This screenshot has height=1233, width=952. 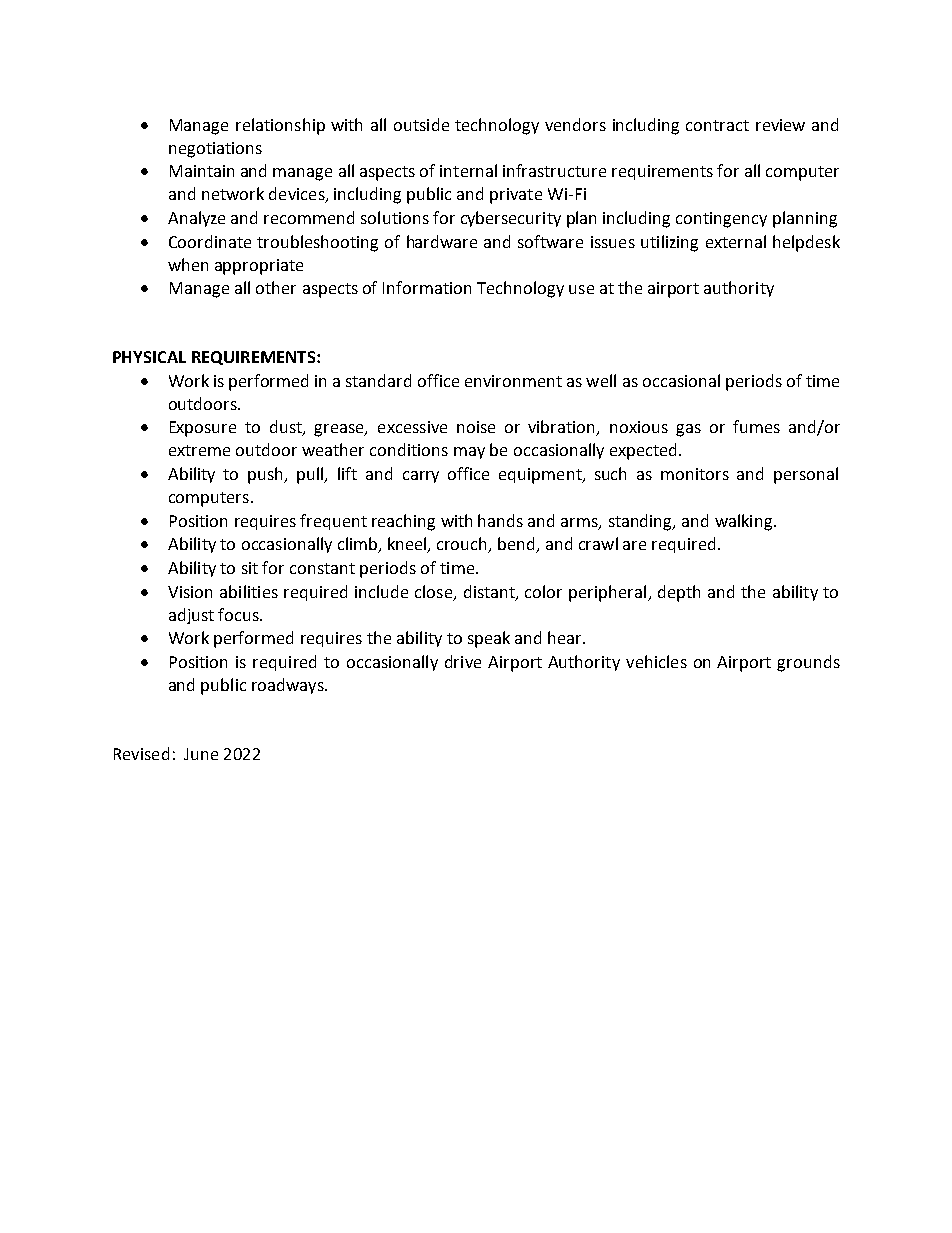 I want to click on June, so click(x=201, y=754).
